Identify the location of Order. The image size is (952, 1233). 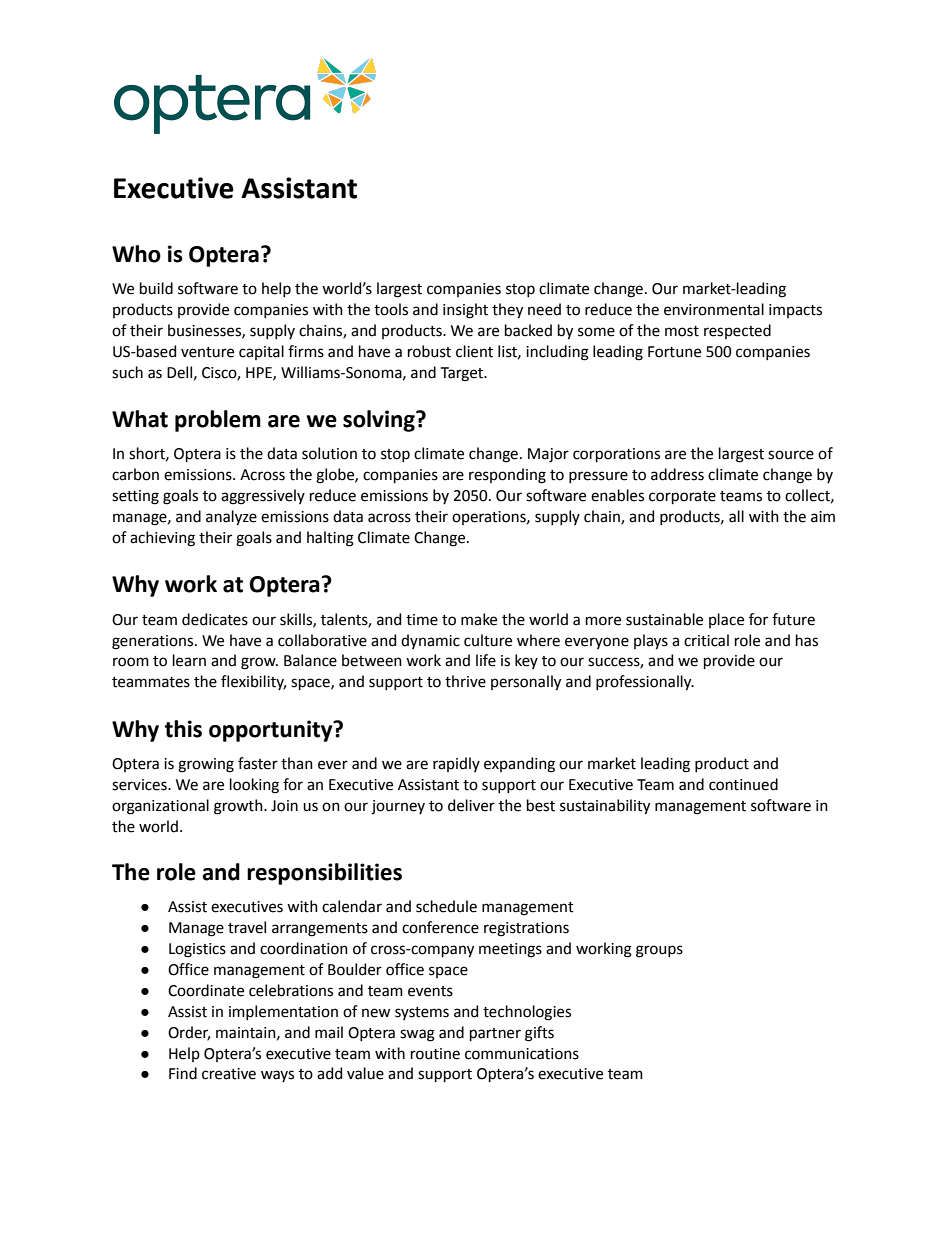
(189, 1033).
